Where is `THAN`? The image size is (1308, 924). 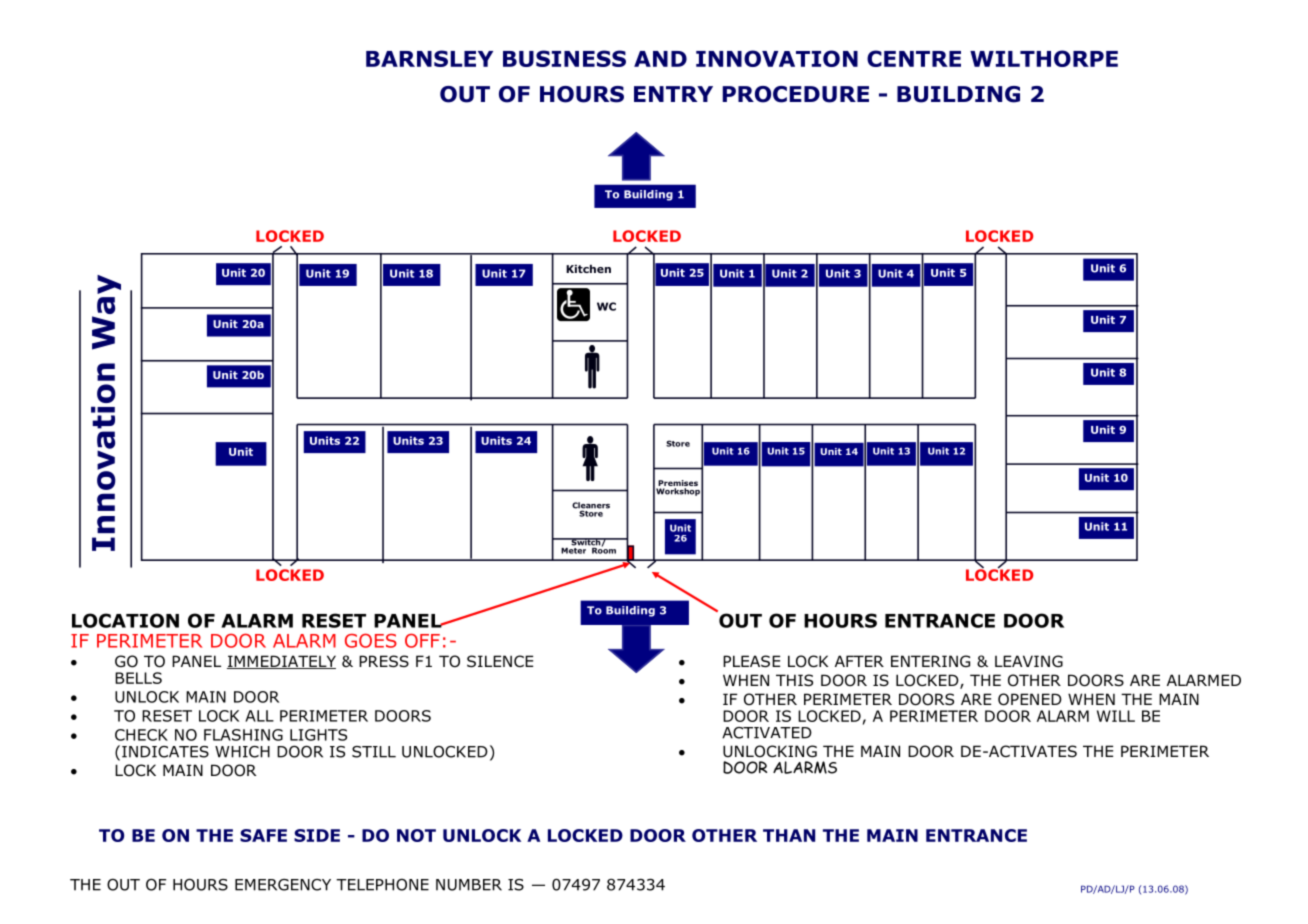 THAN is located at coordinates (789, 835).
